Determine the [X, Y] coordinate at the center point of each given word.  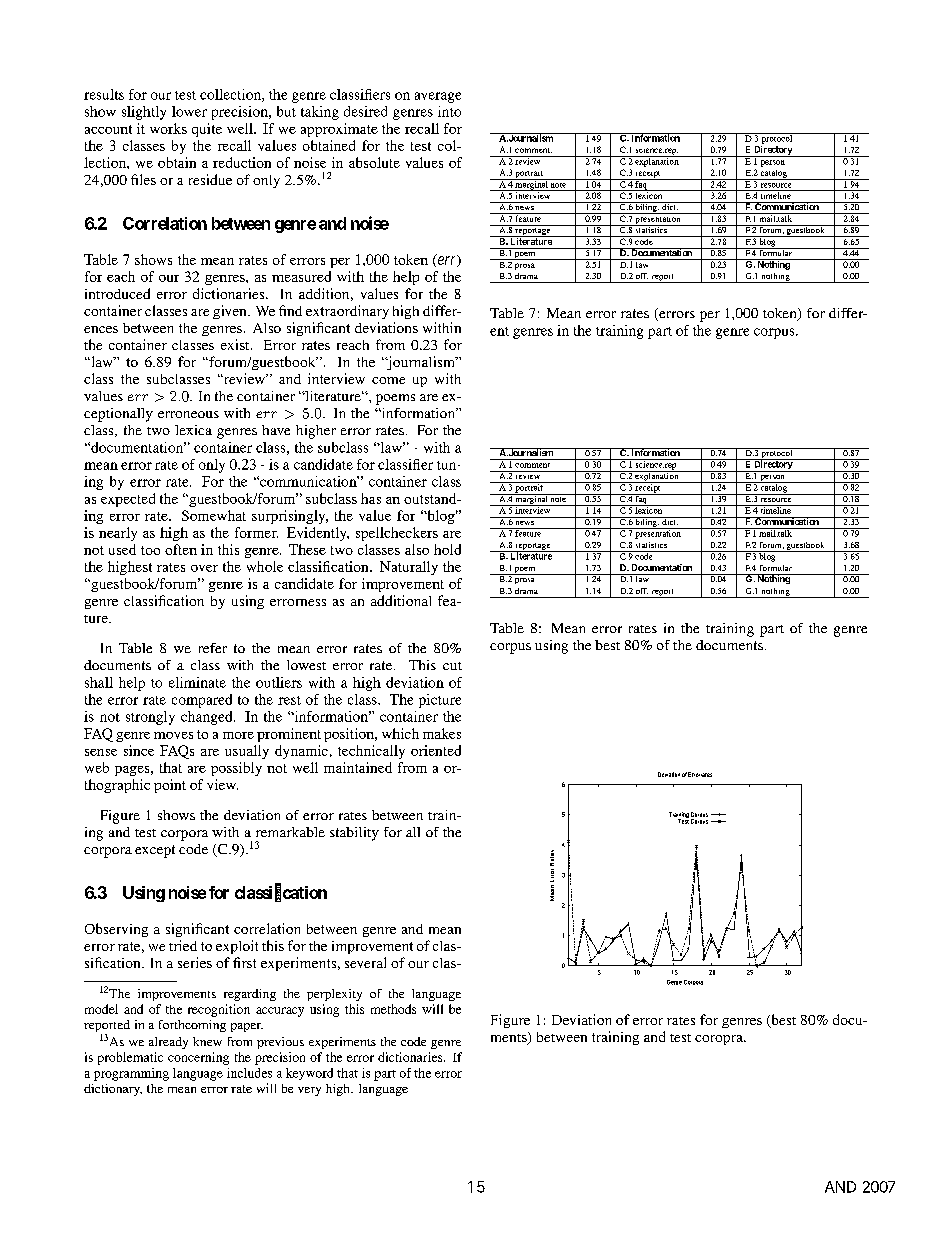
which [400, 733]
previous [280, 1043]
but [286, 111]
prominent [289, 735]
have [276, 430]
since [139, 750]
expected [128, 500]
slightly [144, 113]
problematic [130, 1058]
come [388, 380]
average [438, 97]
